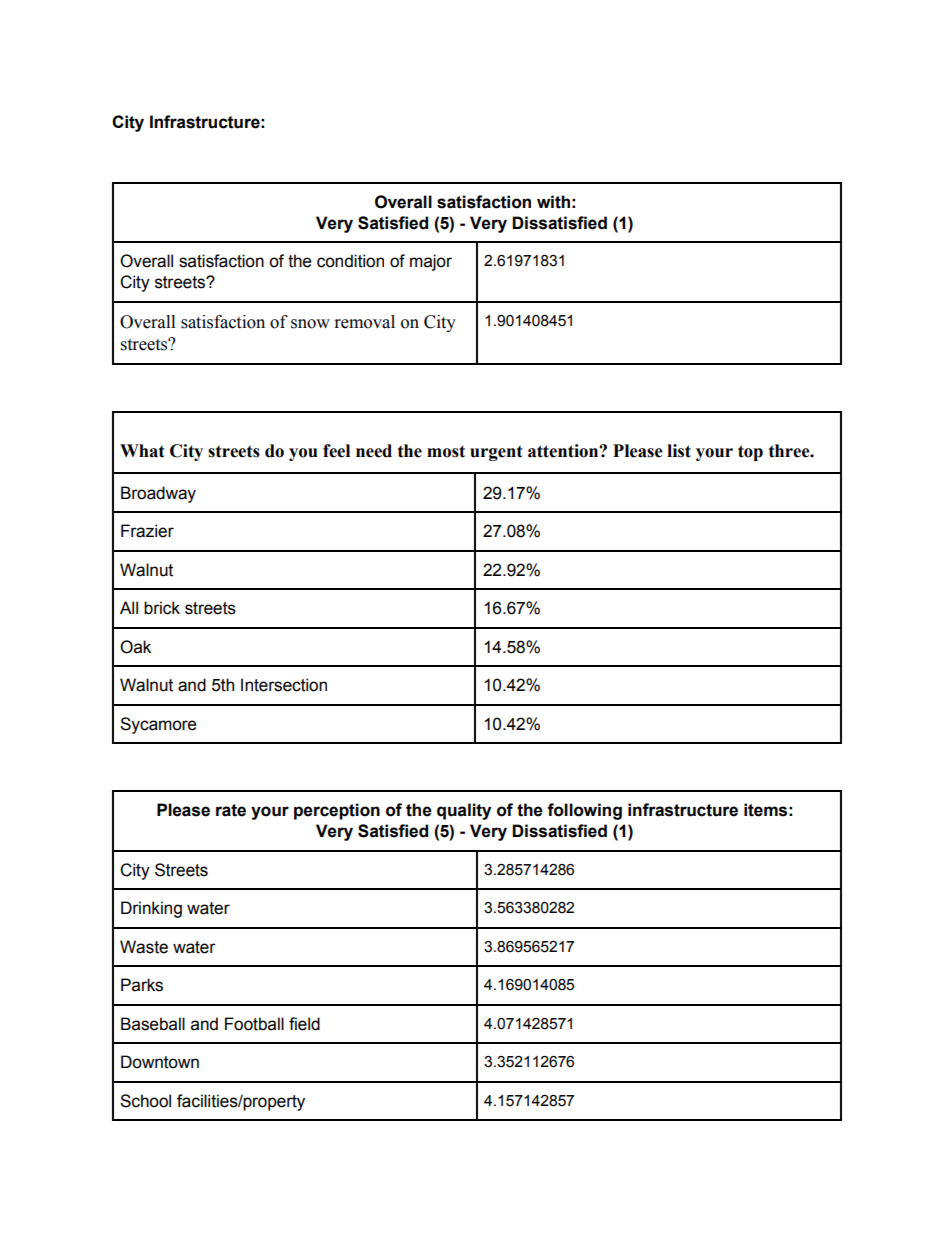 Image resolution: width=952 pixels, height=1233 pixels. I want to click on following, so click(584, 811).
